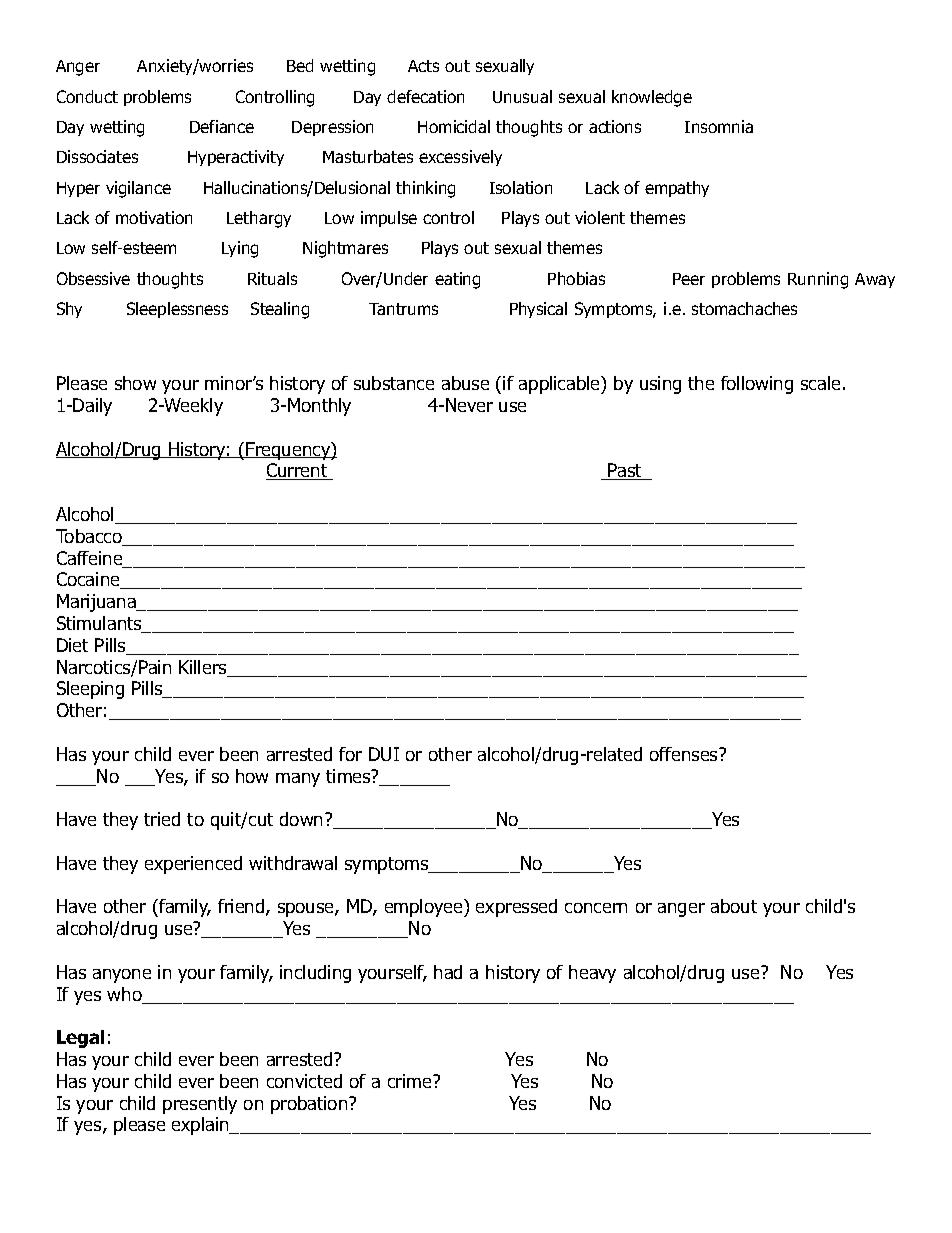 The image size is (952, 1233). What do you see at coordinates (135, 383) in the page?
I see `show` at bounding box center [135, 383].
